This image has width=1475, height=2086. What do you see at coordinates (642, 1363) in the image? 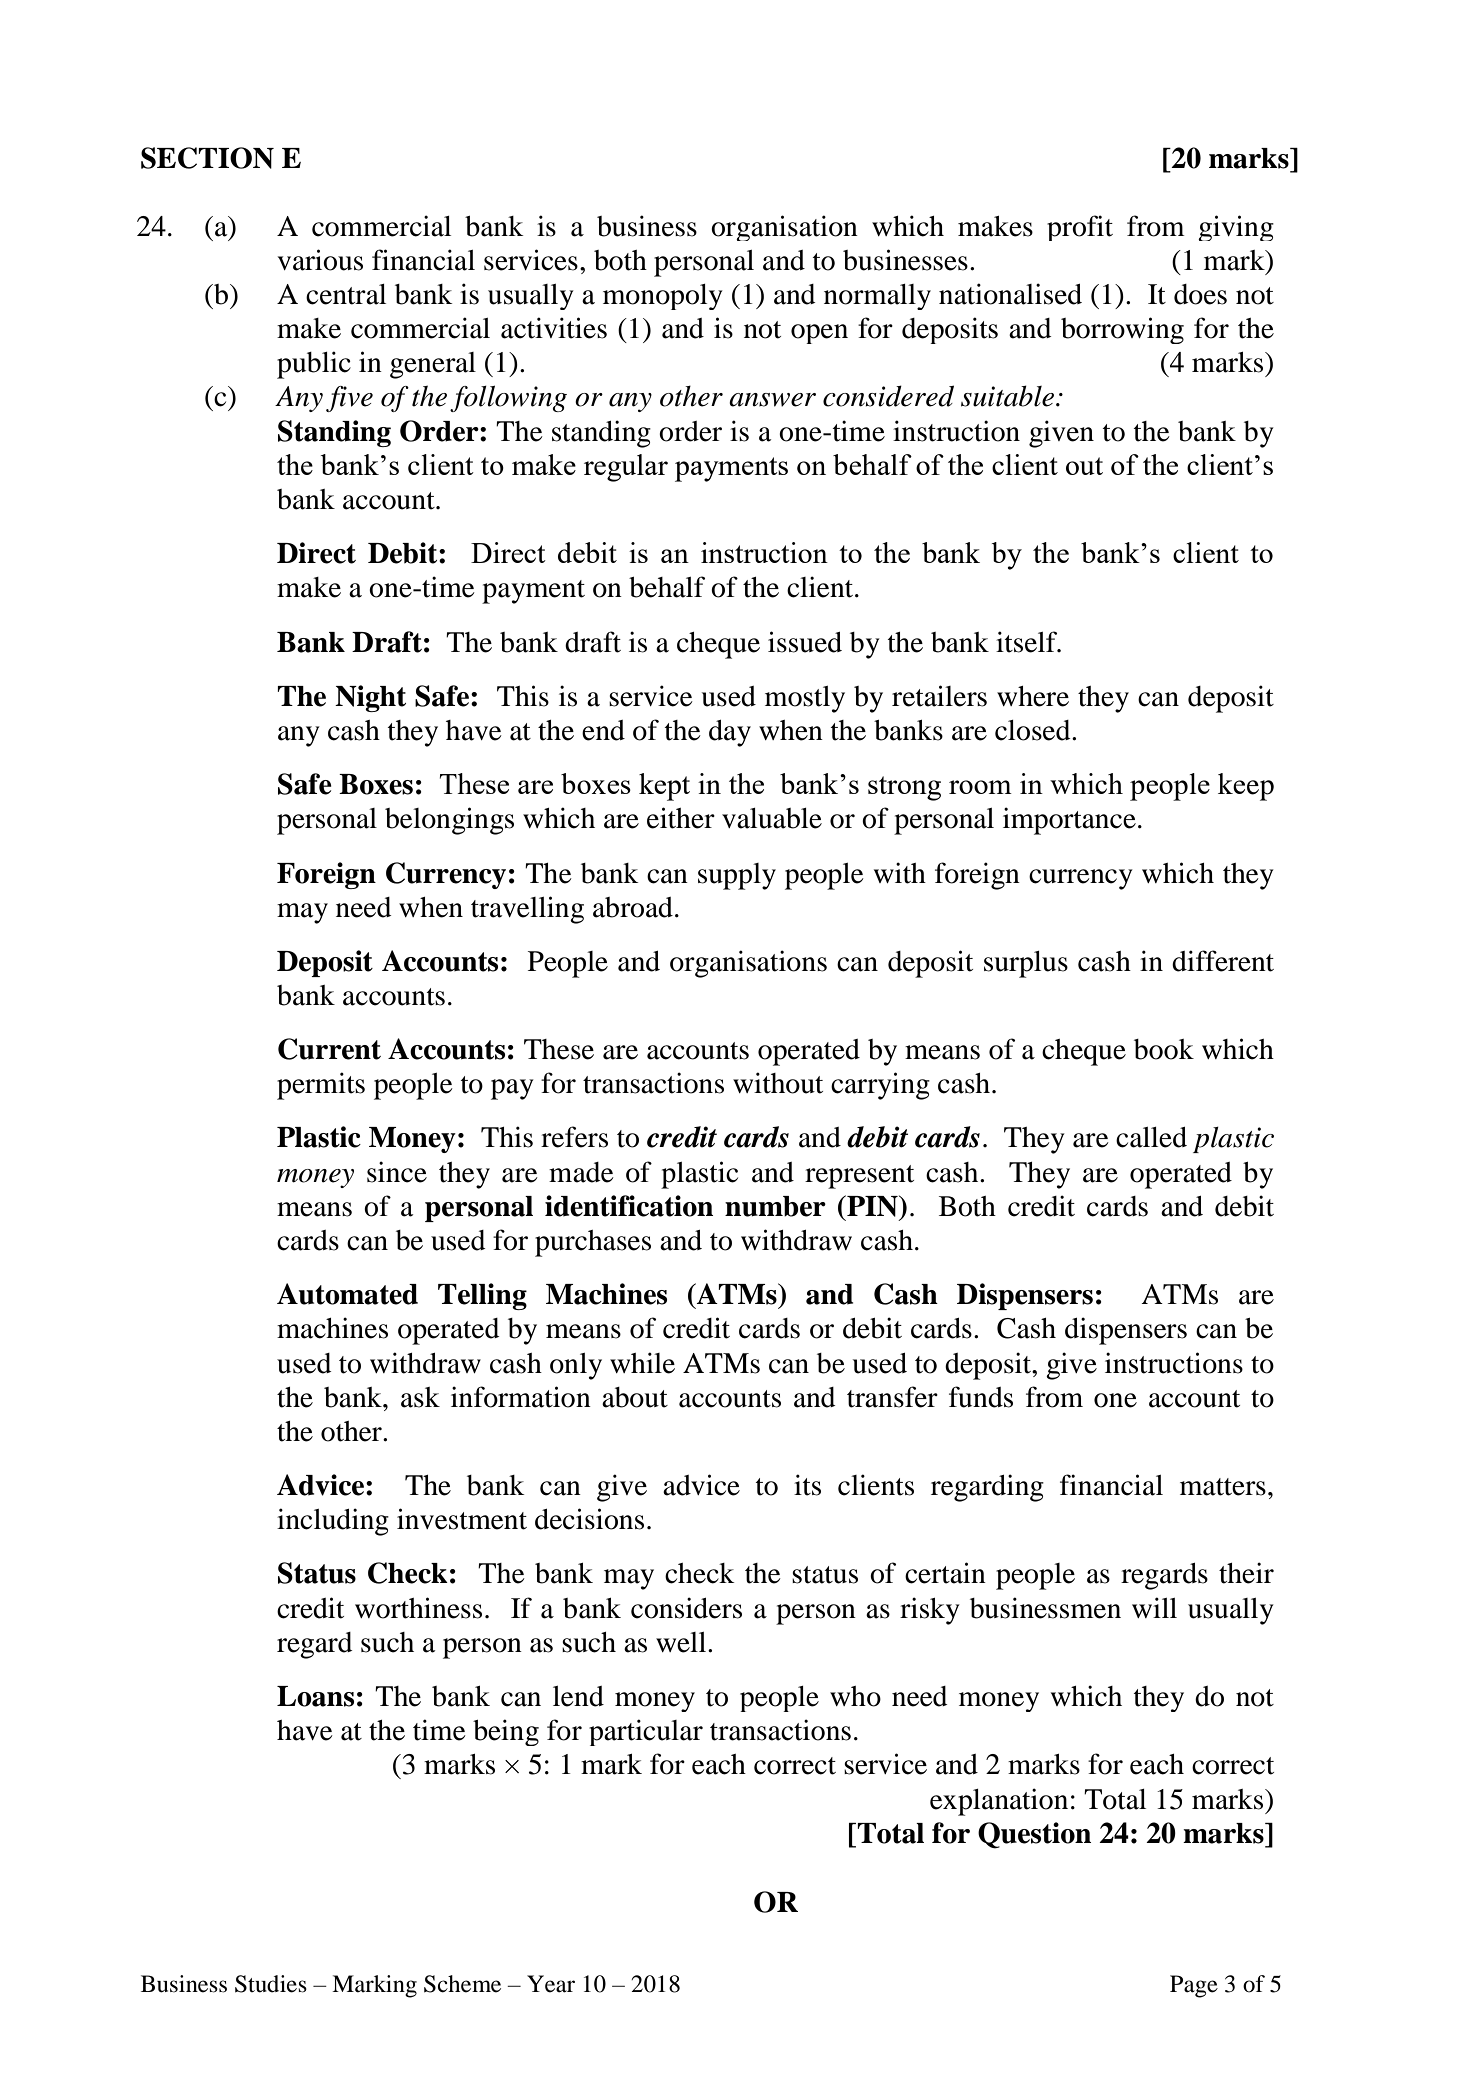
I see `while` at bounding box center [642, 1363].
